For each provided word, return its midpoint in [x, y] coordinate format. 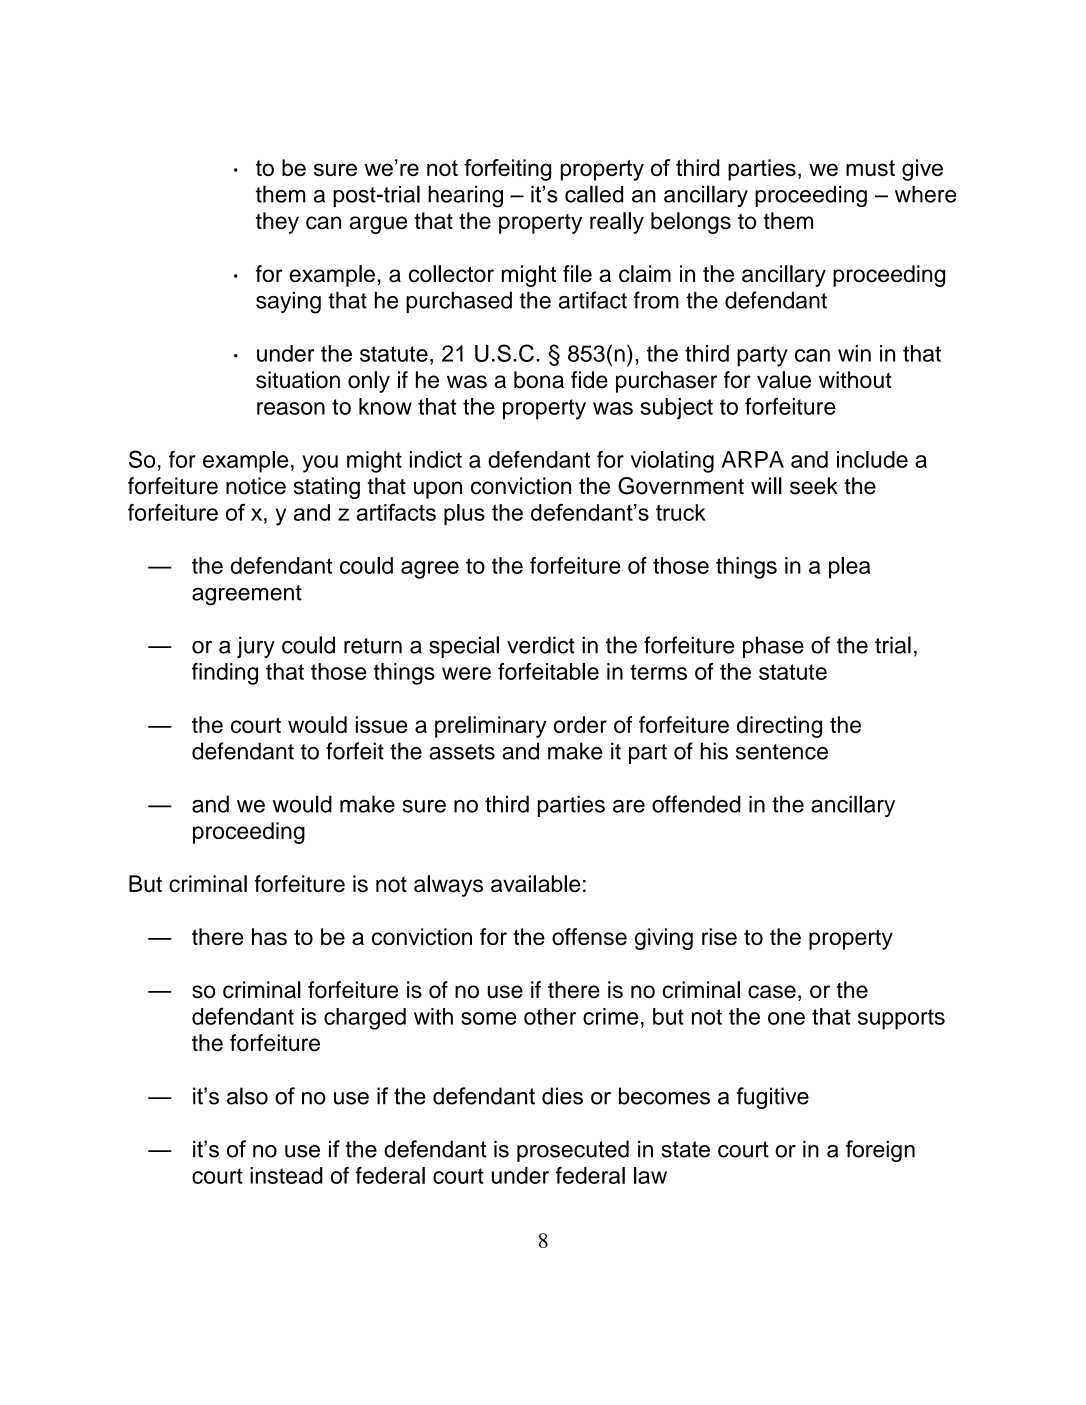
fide [589, 380]
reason [291, 408]
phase [773, 647]
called [594, 194]
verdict [541, 645]
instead [286, 1175]
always [448, 886]
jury [256, 647]
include [872, 459]
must [870, 168]
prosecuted [573, 1151]
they [277, 223]
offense [589, 937]
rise [719, 937]
